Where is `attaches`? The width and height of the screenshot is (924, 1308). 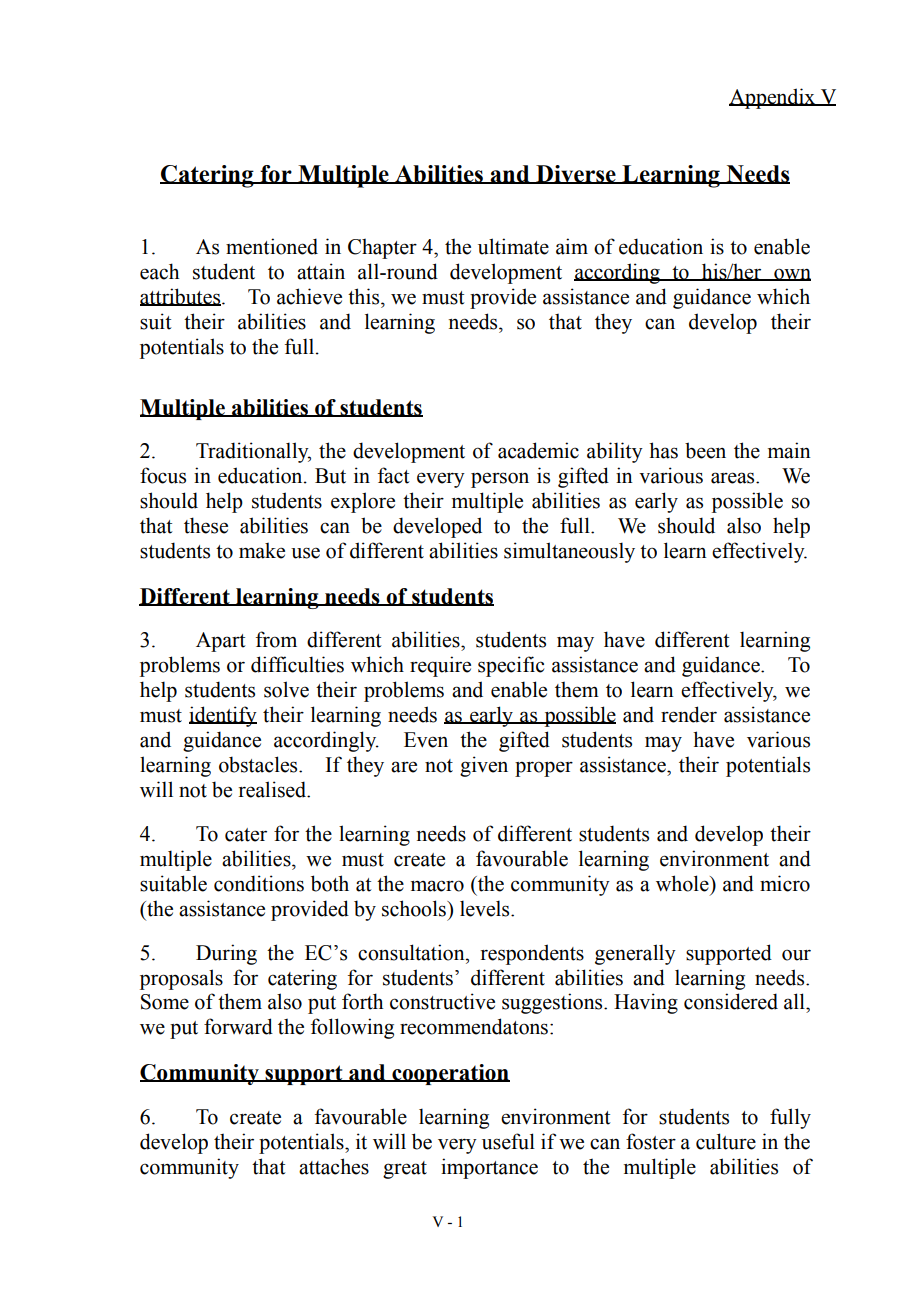
attaches is located at coordinates (334, 1166).
